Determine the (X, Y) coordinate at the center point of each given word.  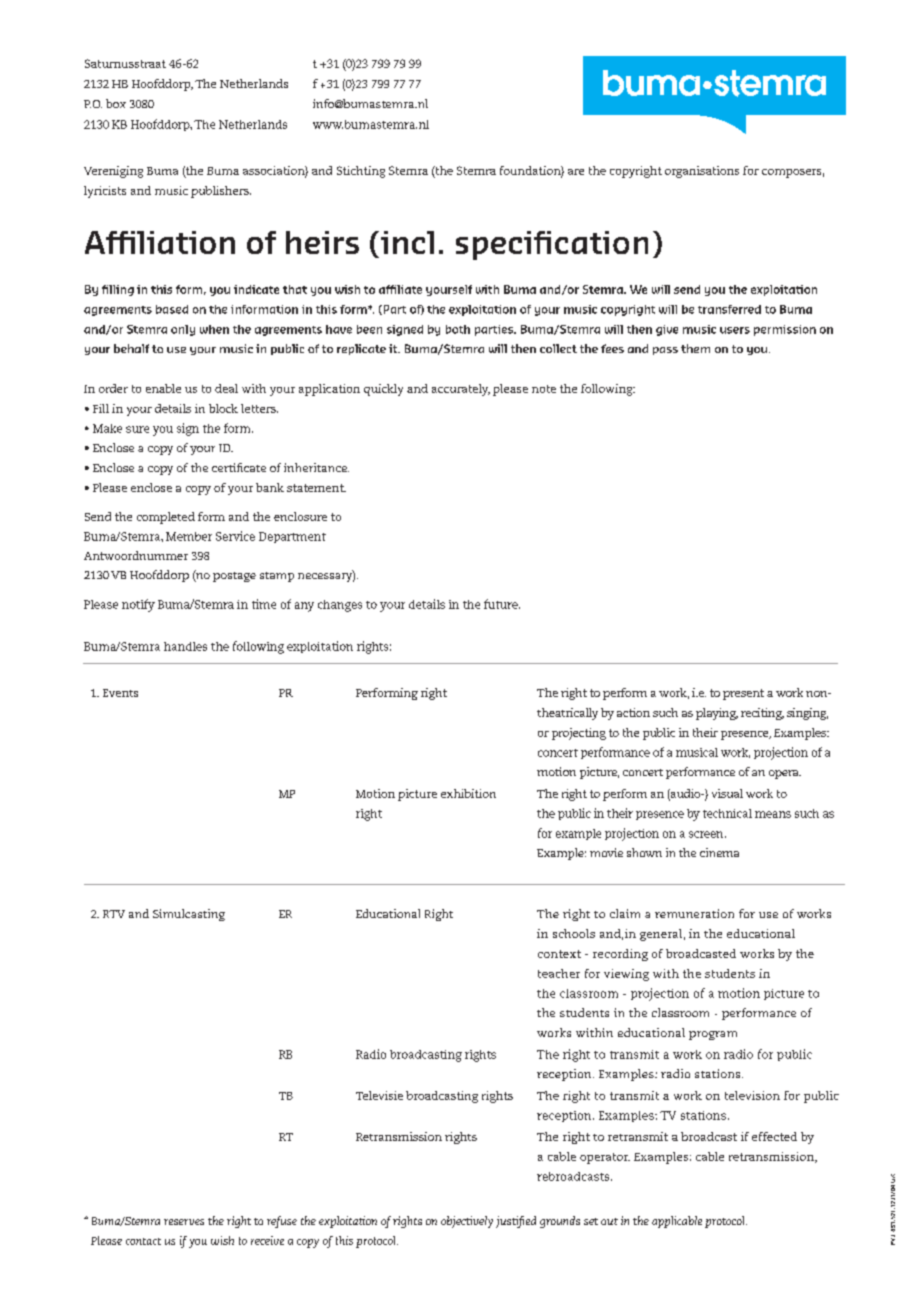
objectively (467, 1222)
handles (185, 646)
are (576, 172)
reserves (184, 1222)
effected (774, 1136)
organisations (702, 172)
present (743, 694)
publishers (221, 192)
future (502, 604)
